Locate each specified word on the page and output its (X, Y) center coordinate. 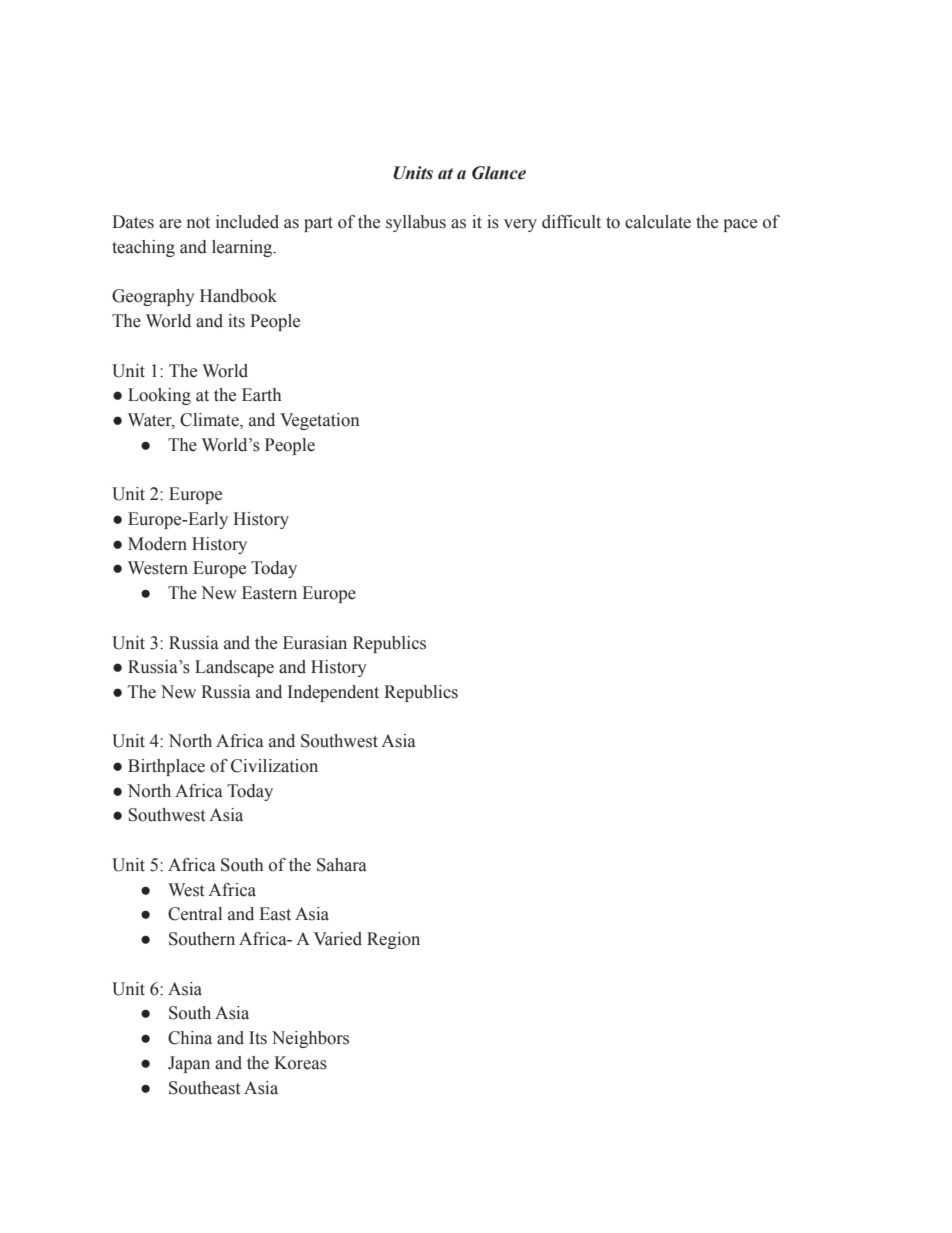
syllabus (416, 223)
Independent (333, 693)
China (190, 1038)
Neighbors (310, 1039)
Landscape (234, 668)
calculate (658, 222)
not (198, 223)
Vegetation (320, 421)
